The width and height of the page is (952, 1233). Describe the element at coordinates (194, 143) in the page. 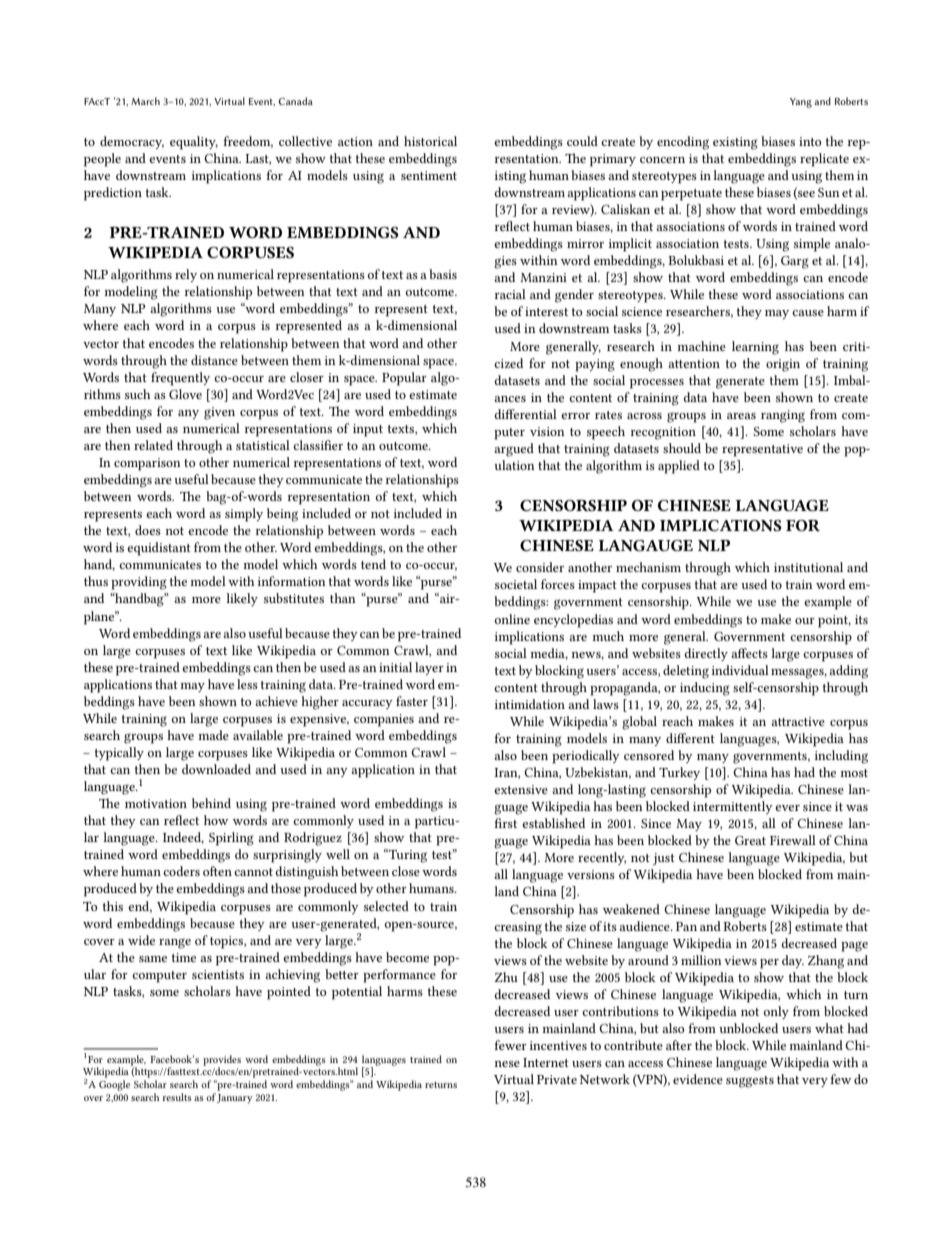

I see `equality` at that location.
